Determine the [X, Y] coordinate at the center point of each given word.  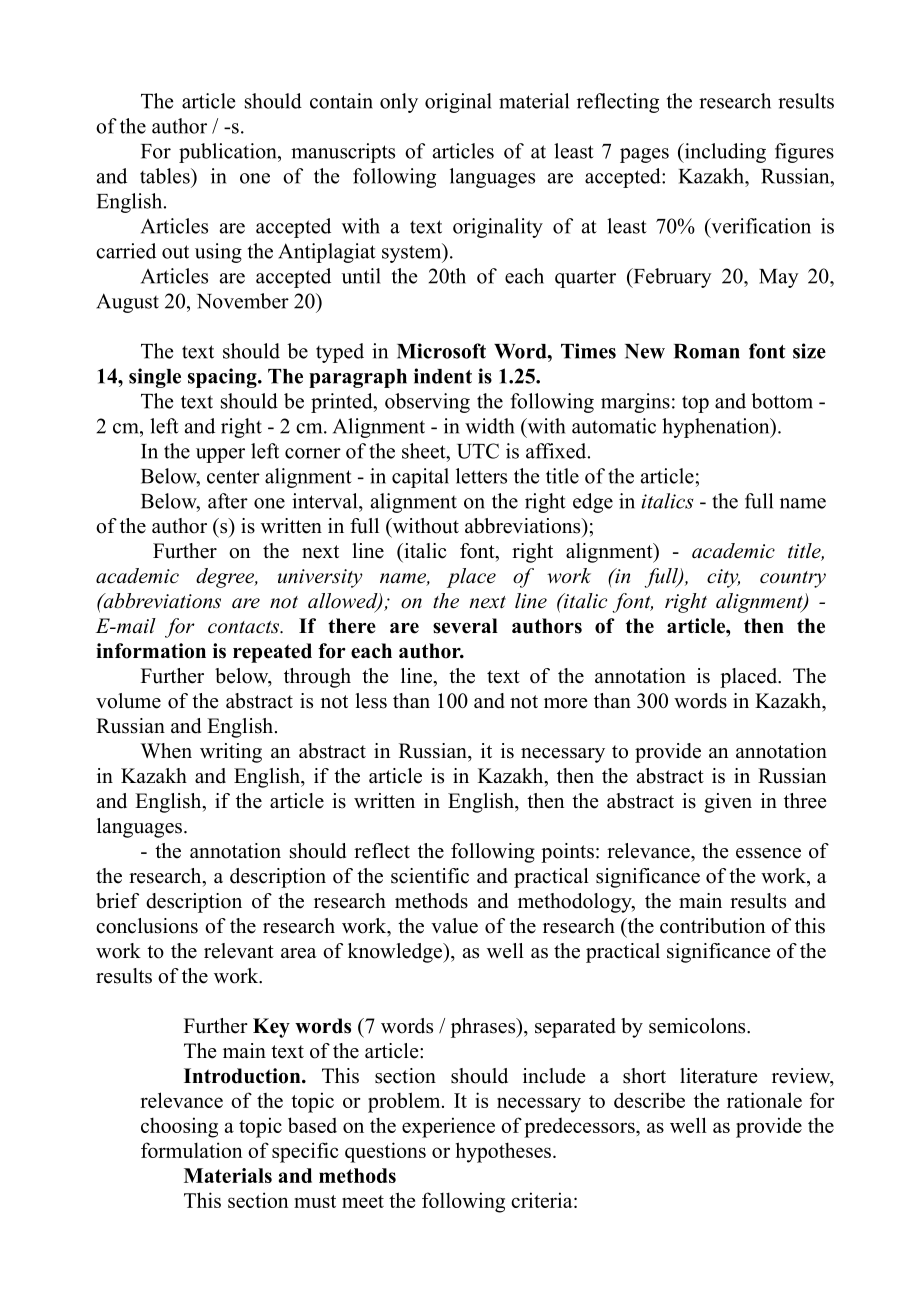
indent [443, 376]
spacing [223, 378]
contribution [713, 926]
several [465, 626]
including [724, 153]
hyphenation [717, 428]
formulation [192, 1150]
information [151, 651]
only [399, 103]
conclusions [147, 926]
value [454, 926]
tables [166, 176]
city [723, 578]
